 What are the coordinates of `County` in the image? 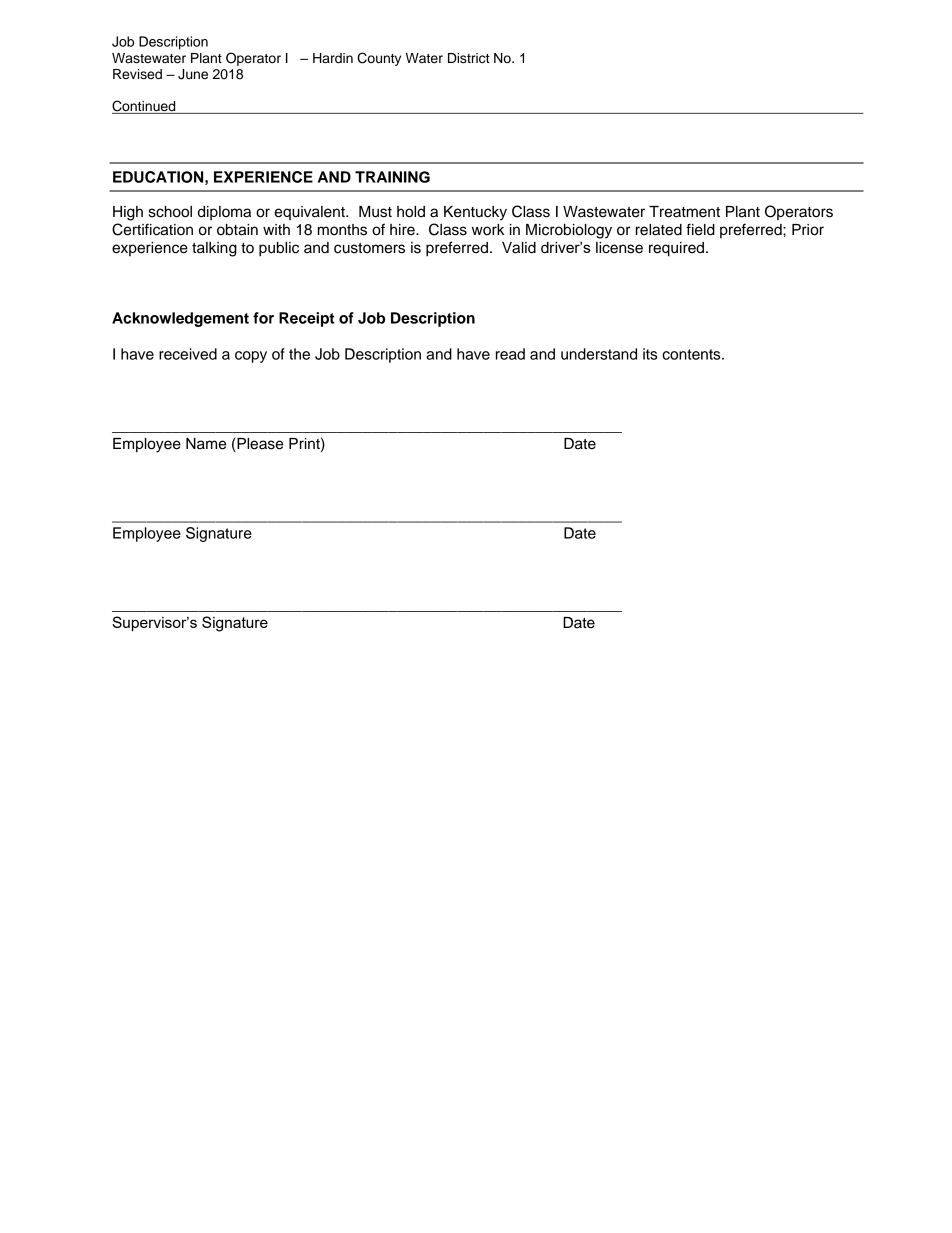 It's located at (379, 59).
